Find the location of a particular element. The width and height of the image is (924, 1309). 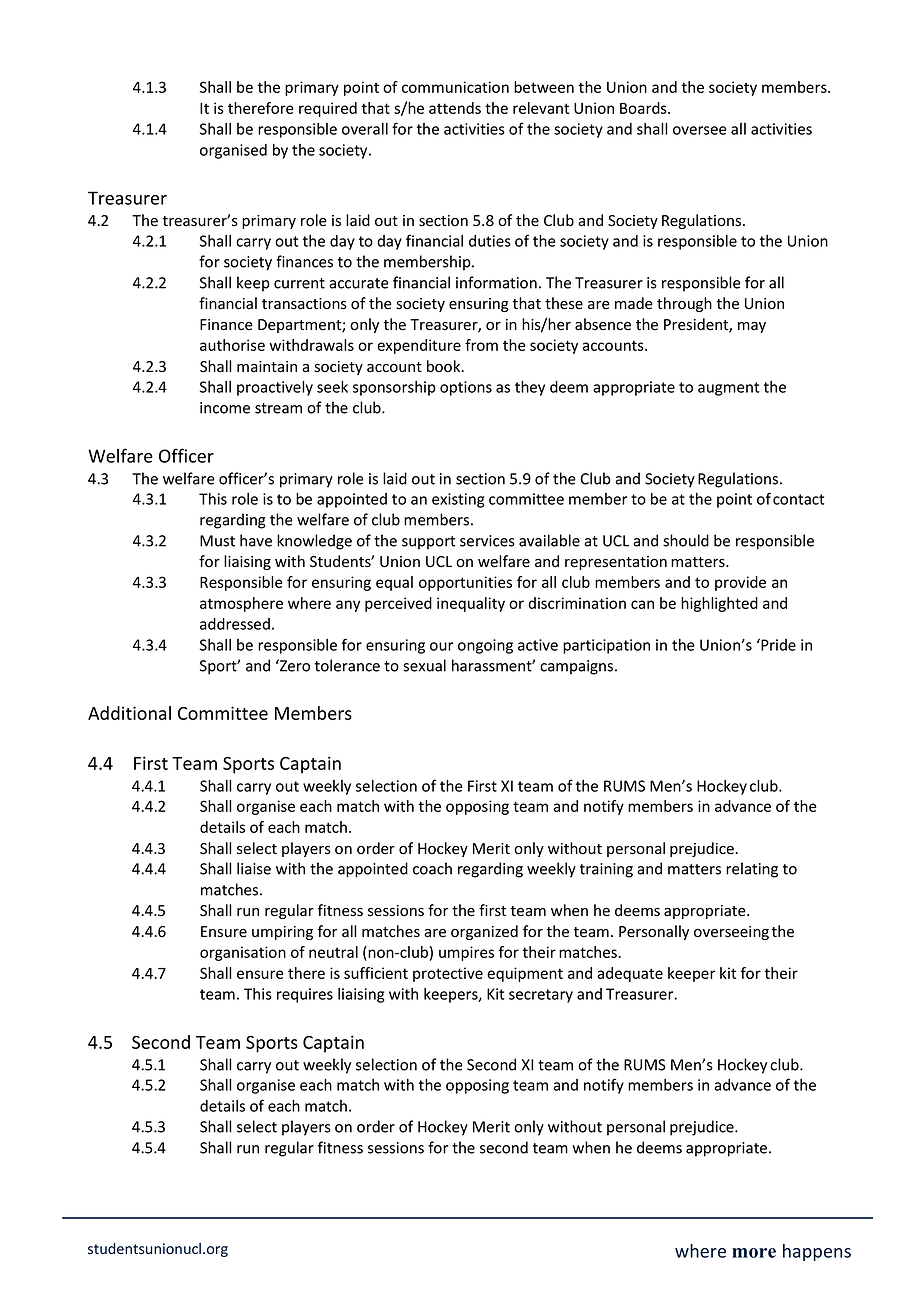

Must is located at coordinates (217, 541).
